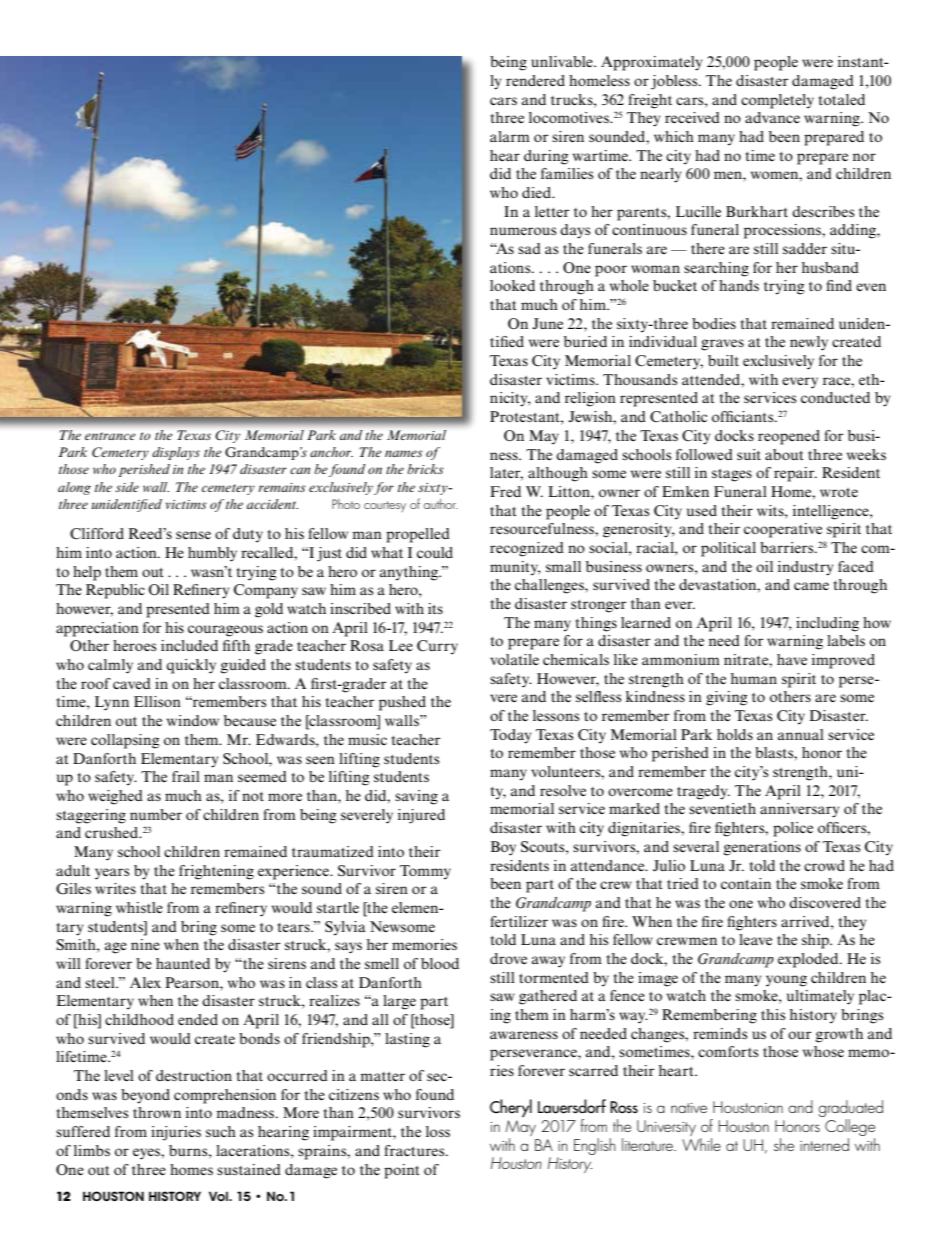 Image resolution: width=952 pixels, height=1233 pixels. I want to click on completely, so click(777, 101).
